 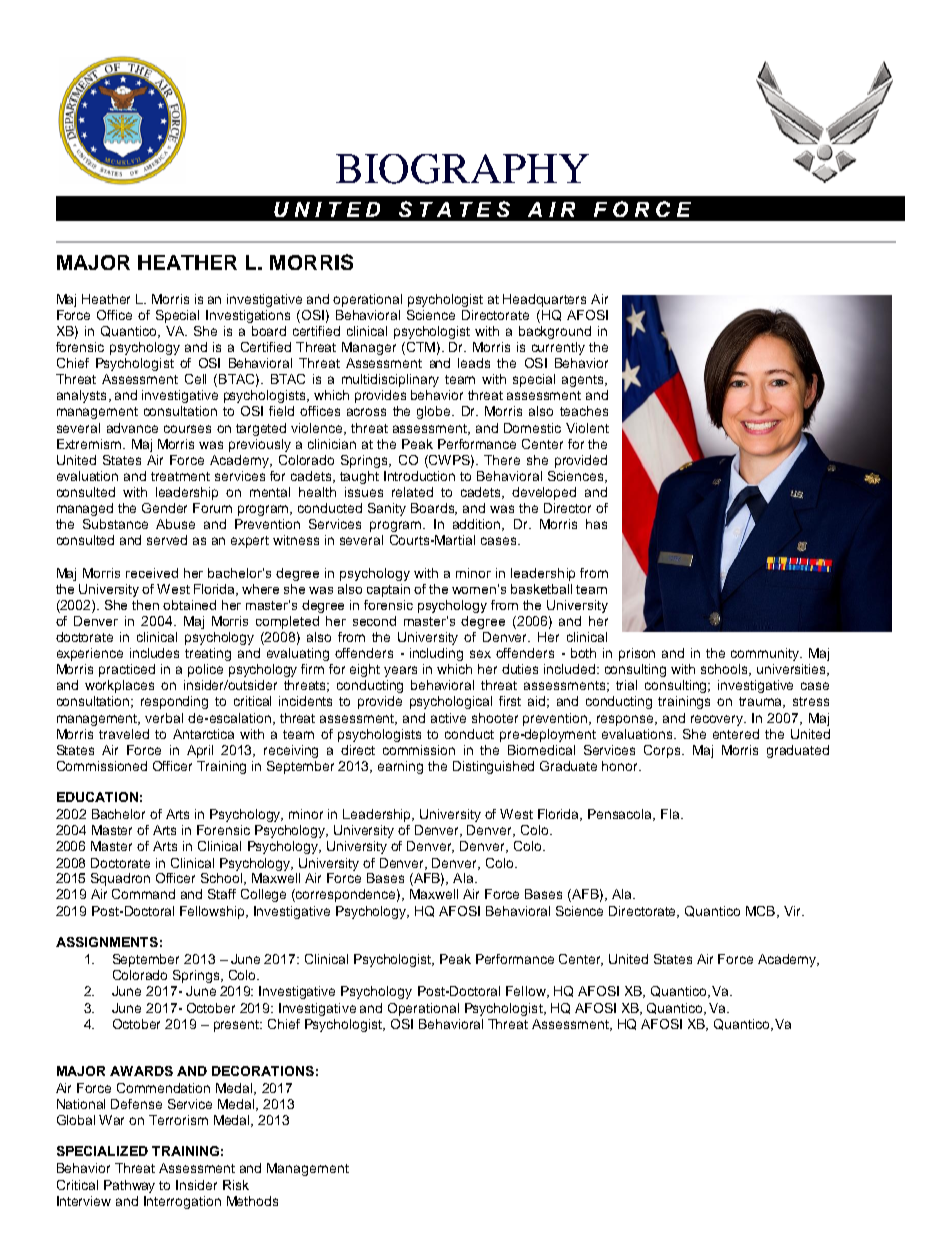 I want to click on Abuse, so click(x=175, y=524).
